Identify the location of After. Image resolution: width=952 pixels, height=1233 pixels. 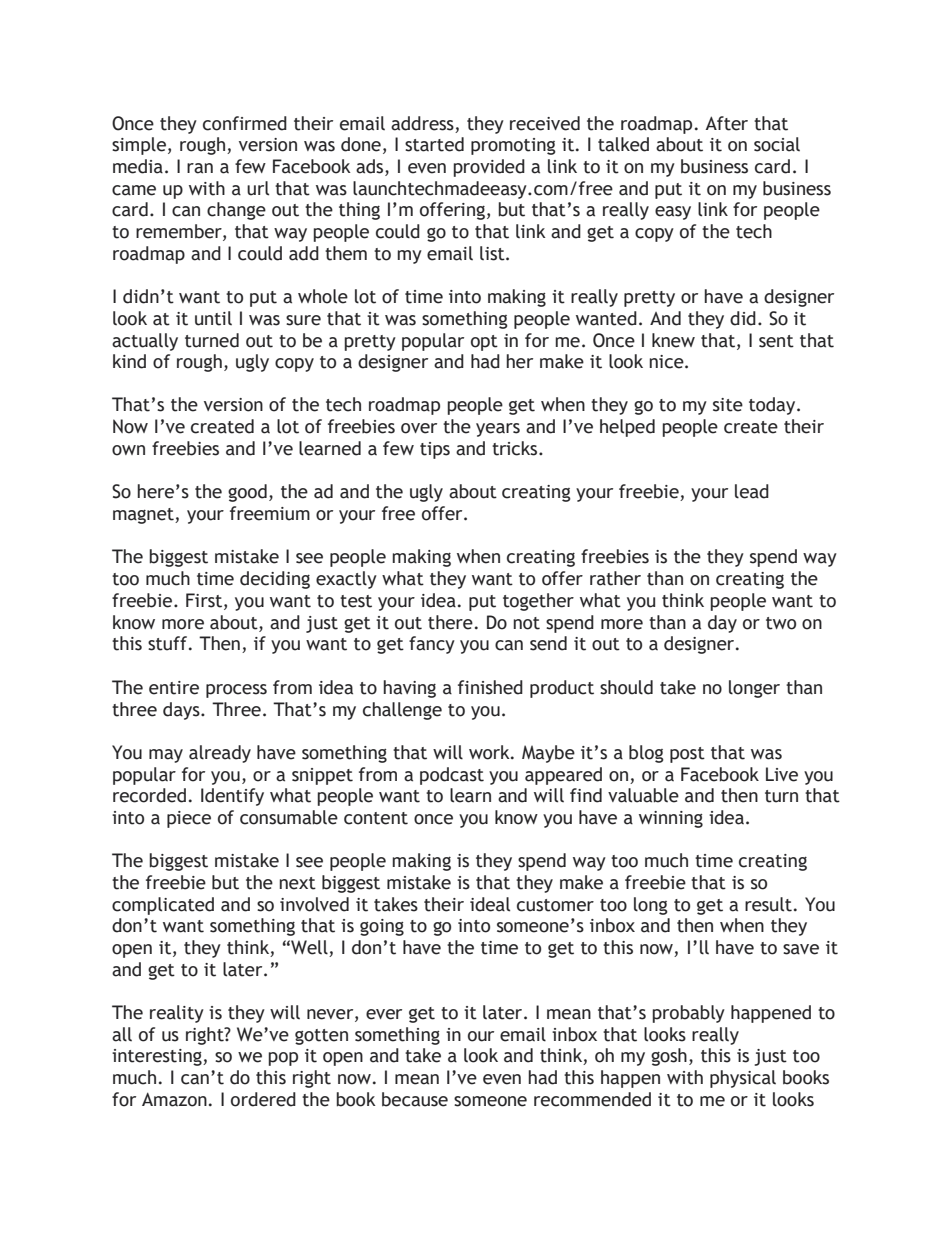
(726, 123).
